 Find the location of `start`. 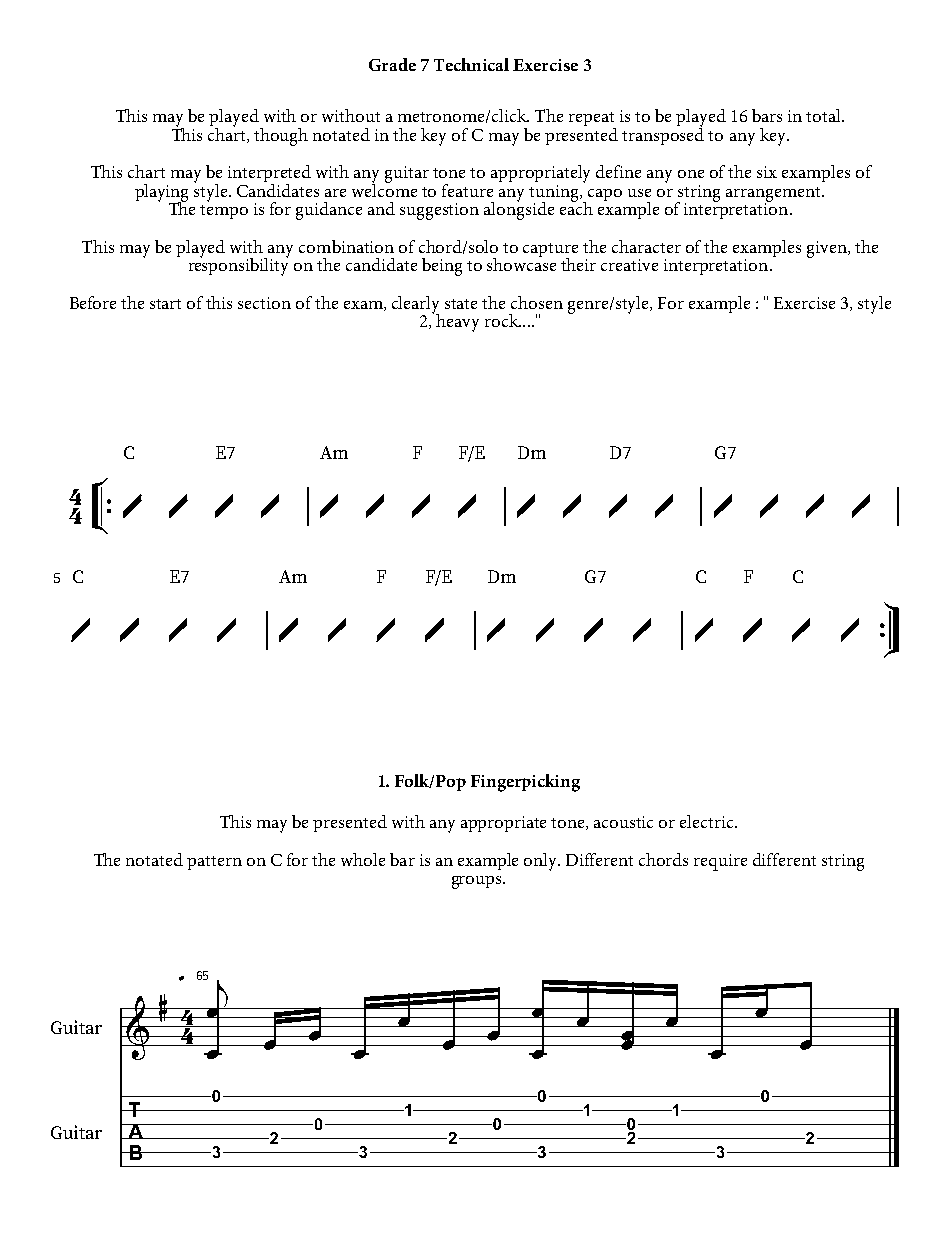

start is located at coordinates (165, 304).
